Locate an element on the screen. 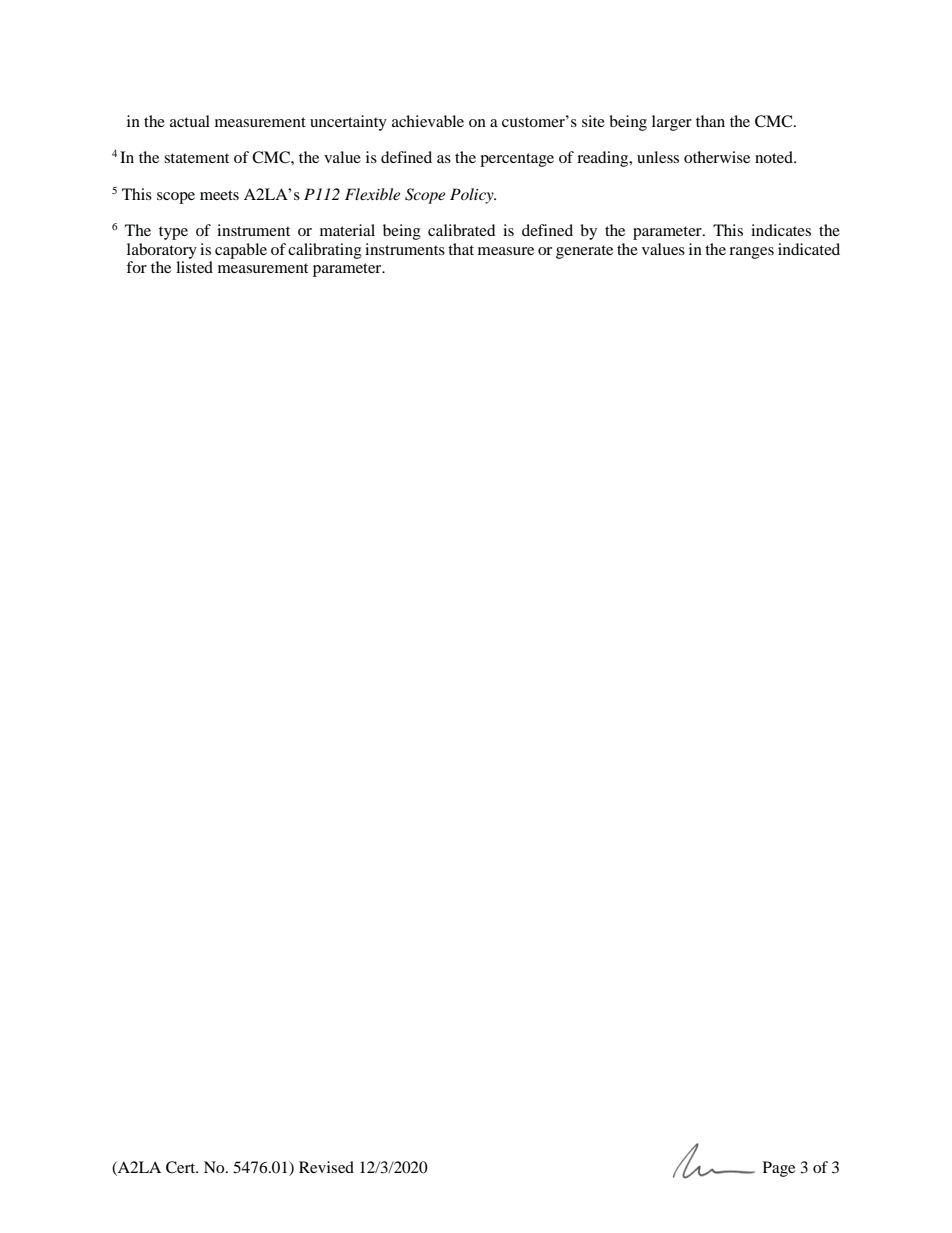  Page is located at coordinates (779, 1169).
